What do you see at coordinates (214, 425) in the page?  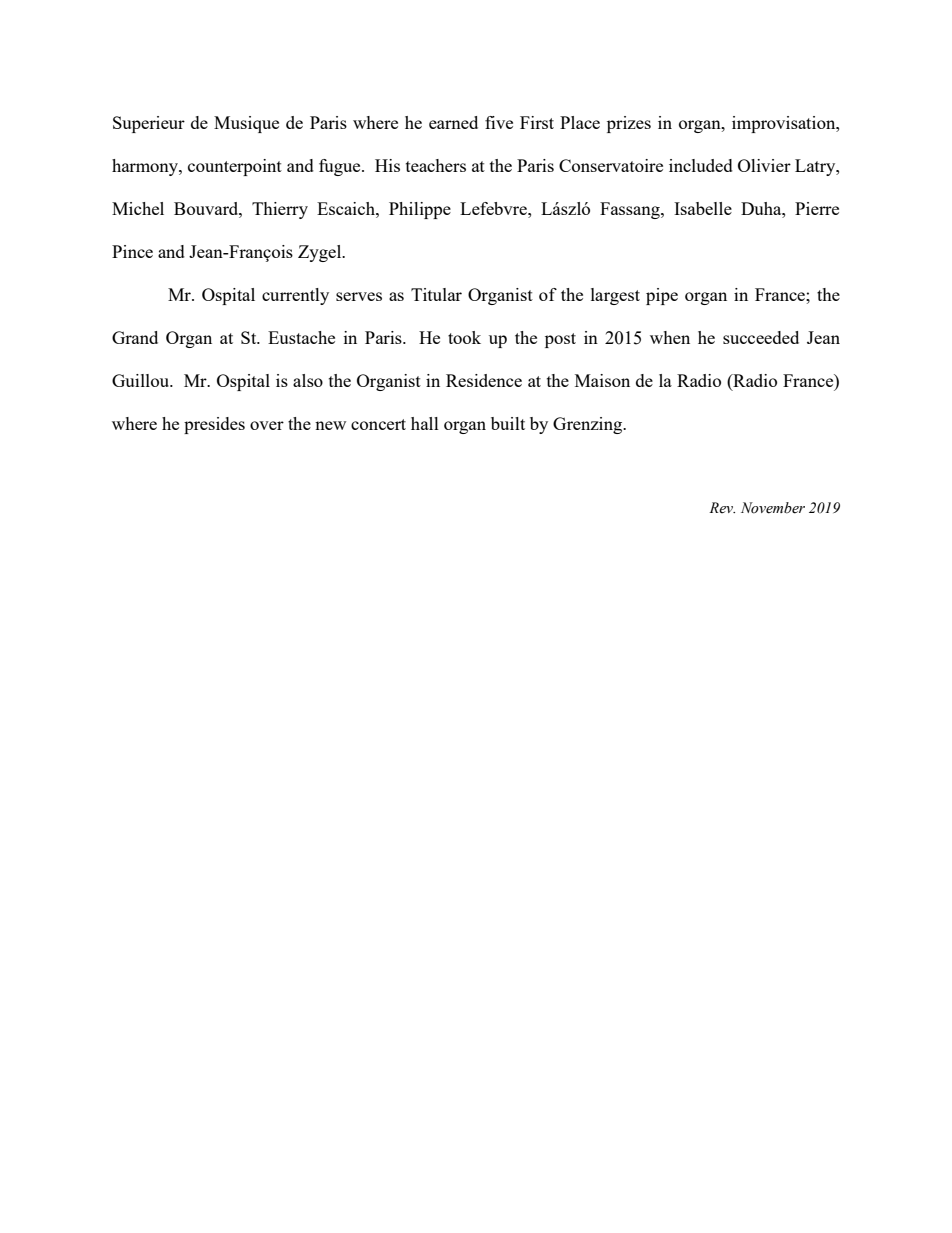 I see `presides` at bounding box center [214, 425].
